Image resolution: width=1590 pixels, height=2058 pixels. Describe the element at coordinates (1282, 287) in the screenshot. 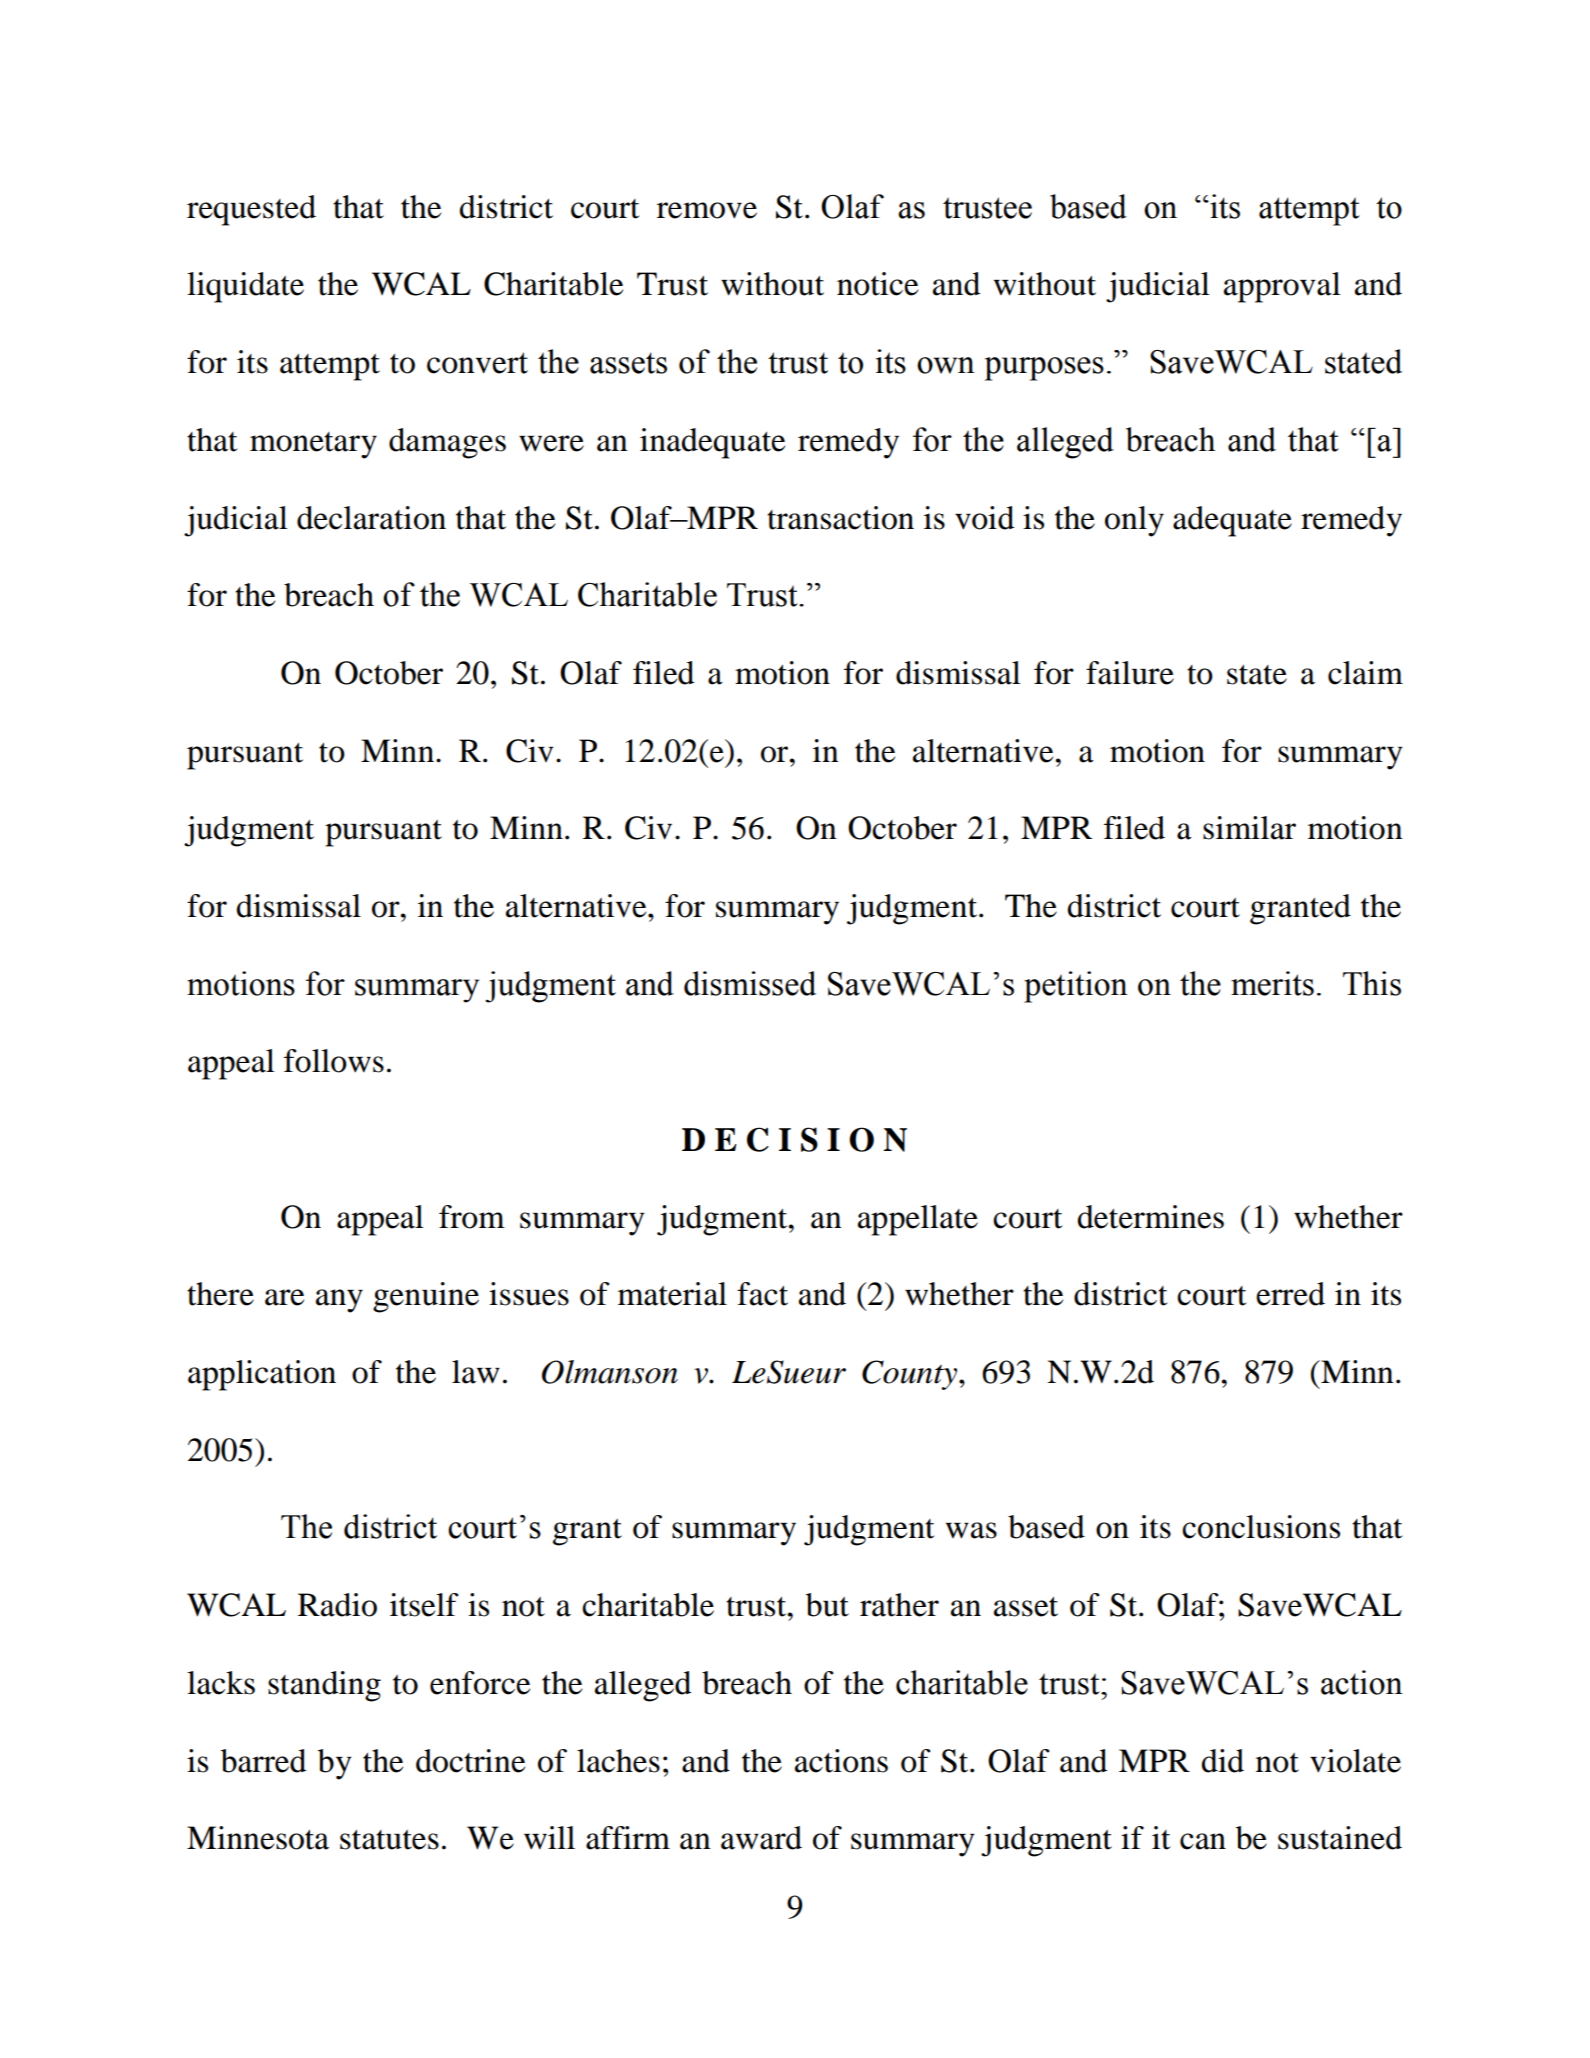

I see `approval` at that location.
